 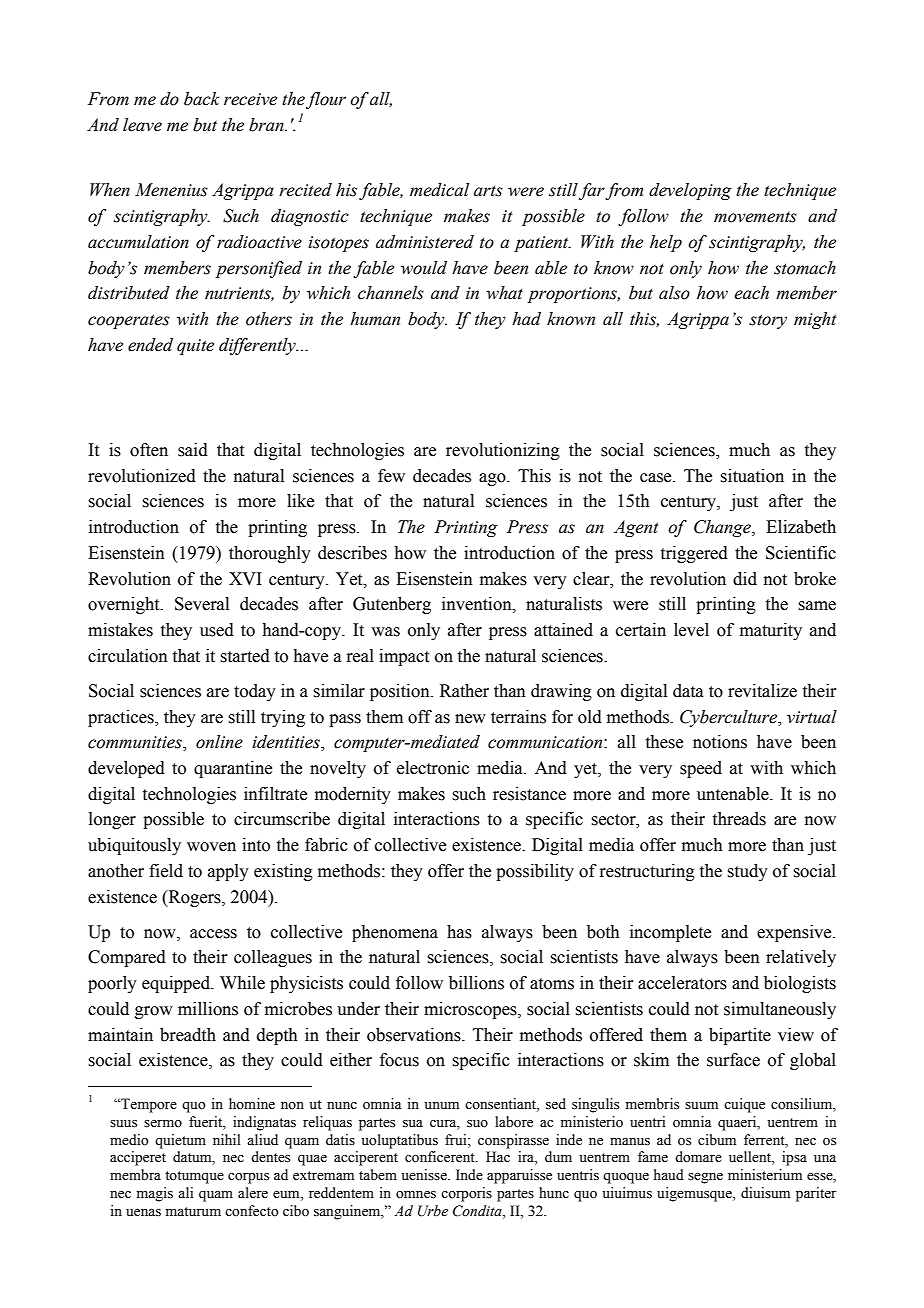 I want to click on developing, so click(x=690, y=191).
